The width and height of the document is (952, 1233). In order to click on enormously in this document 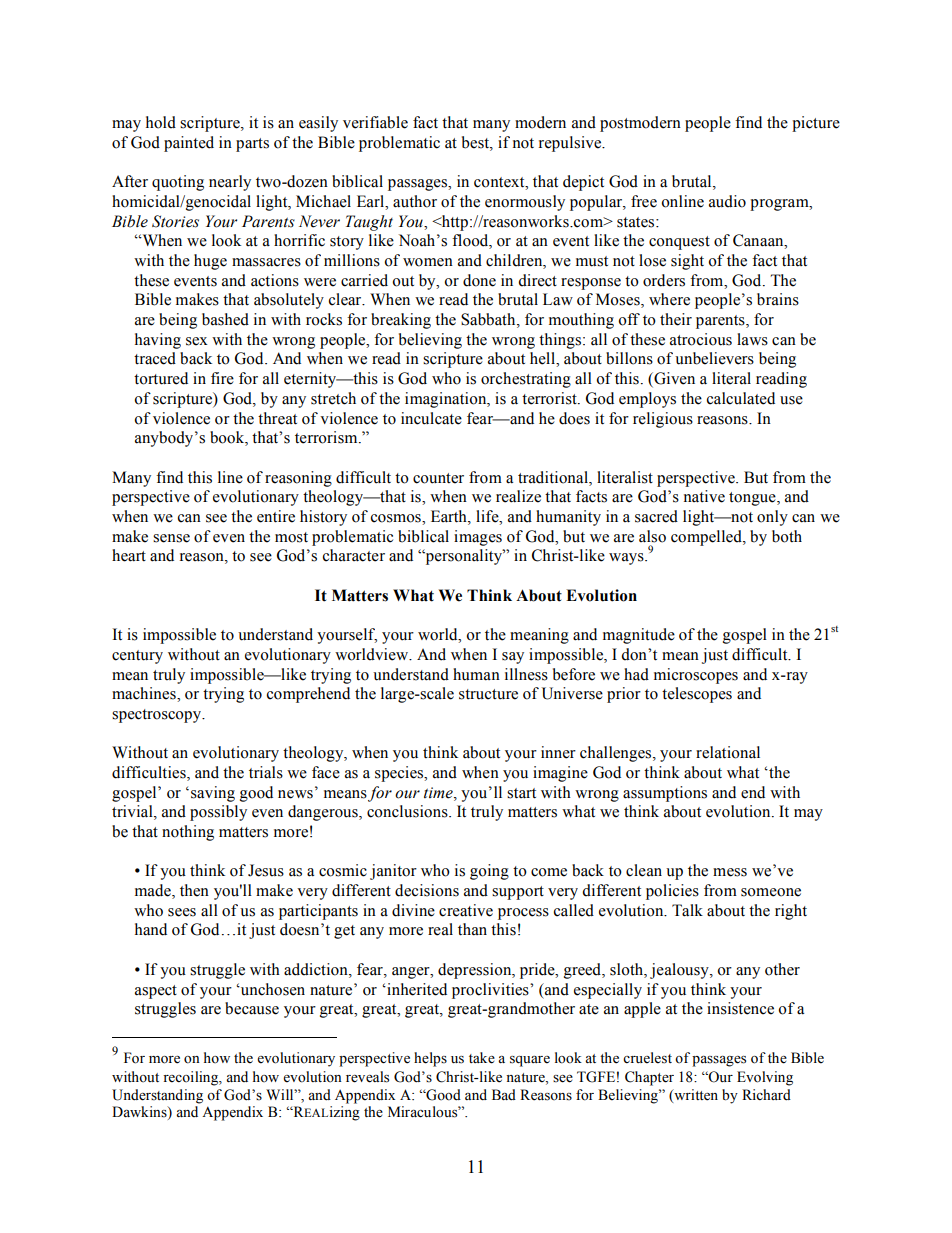, I will do `click(525, 203)`.
